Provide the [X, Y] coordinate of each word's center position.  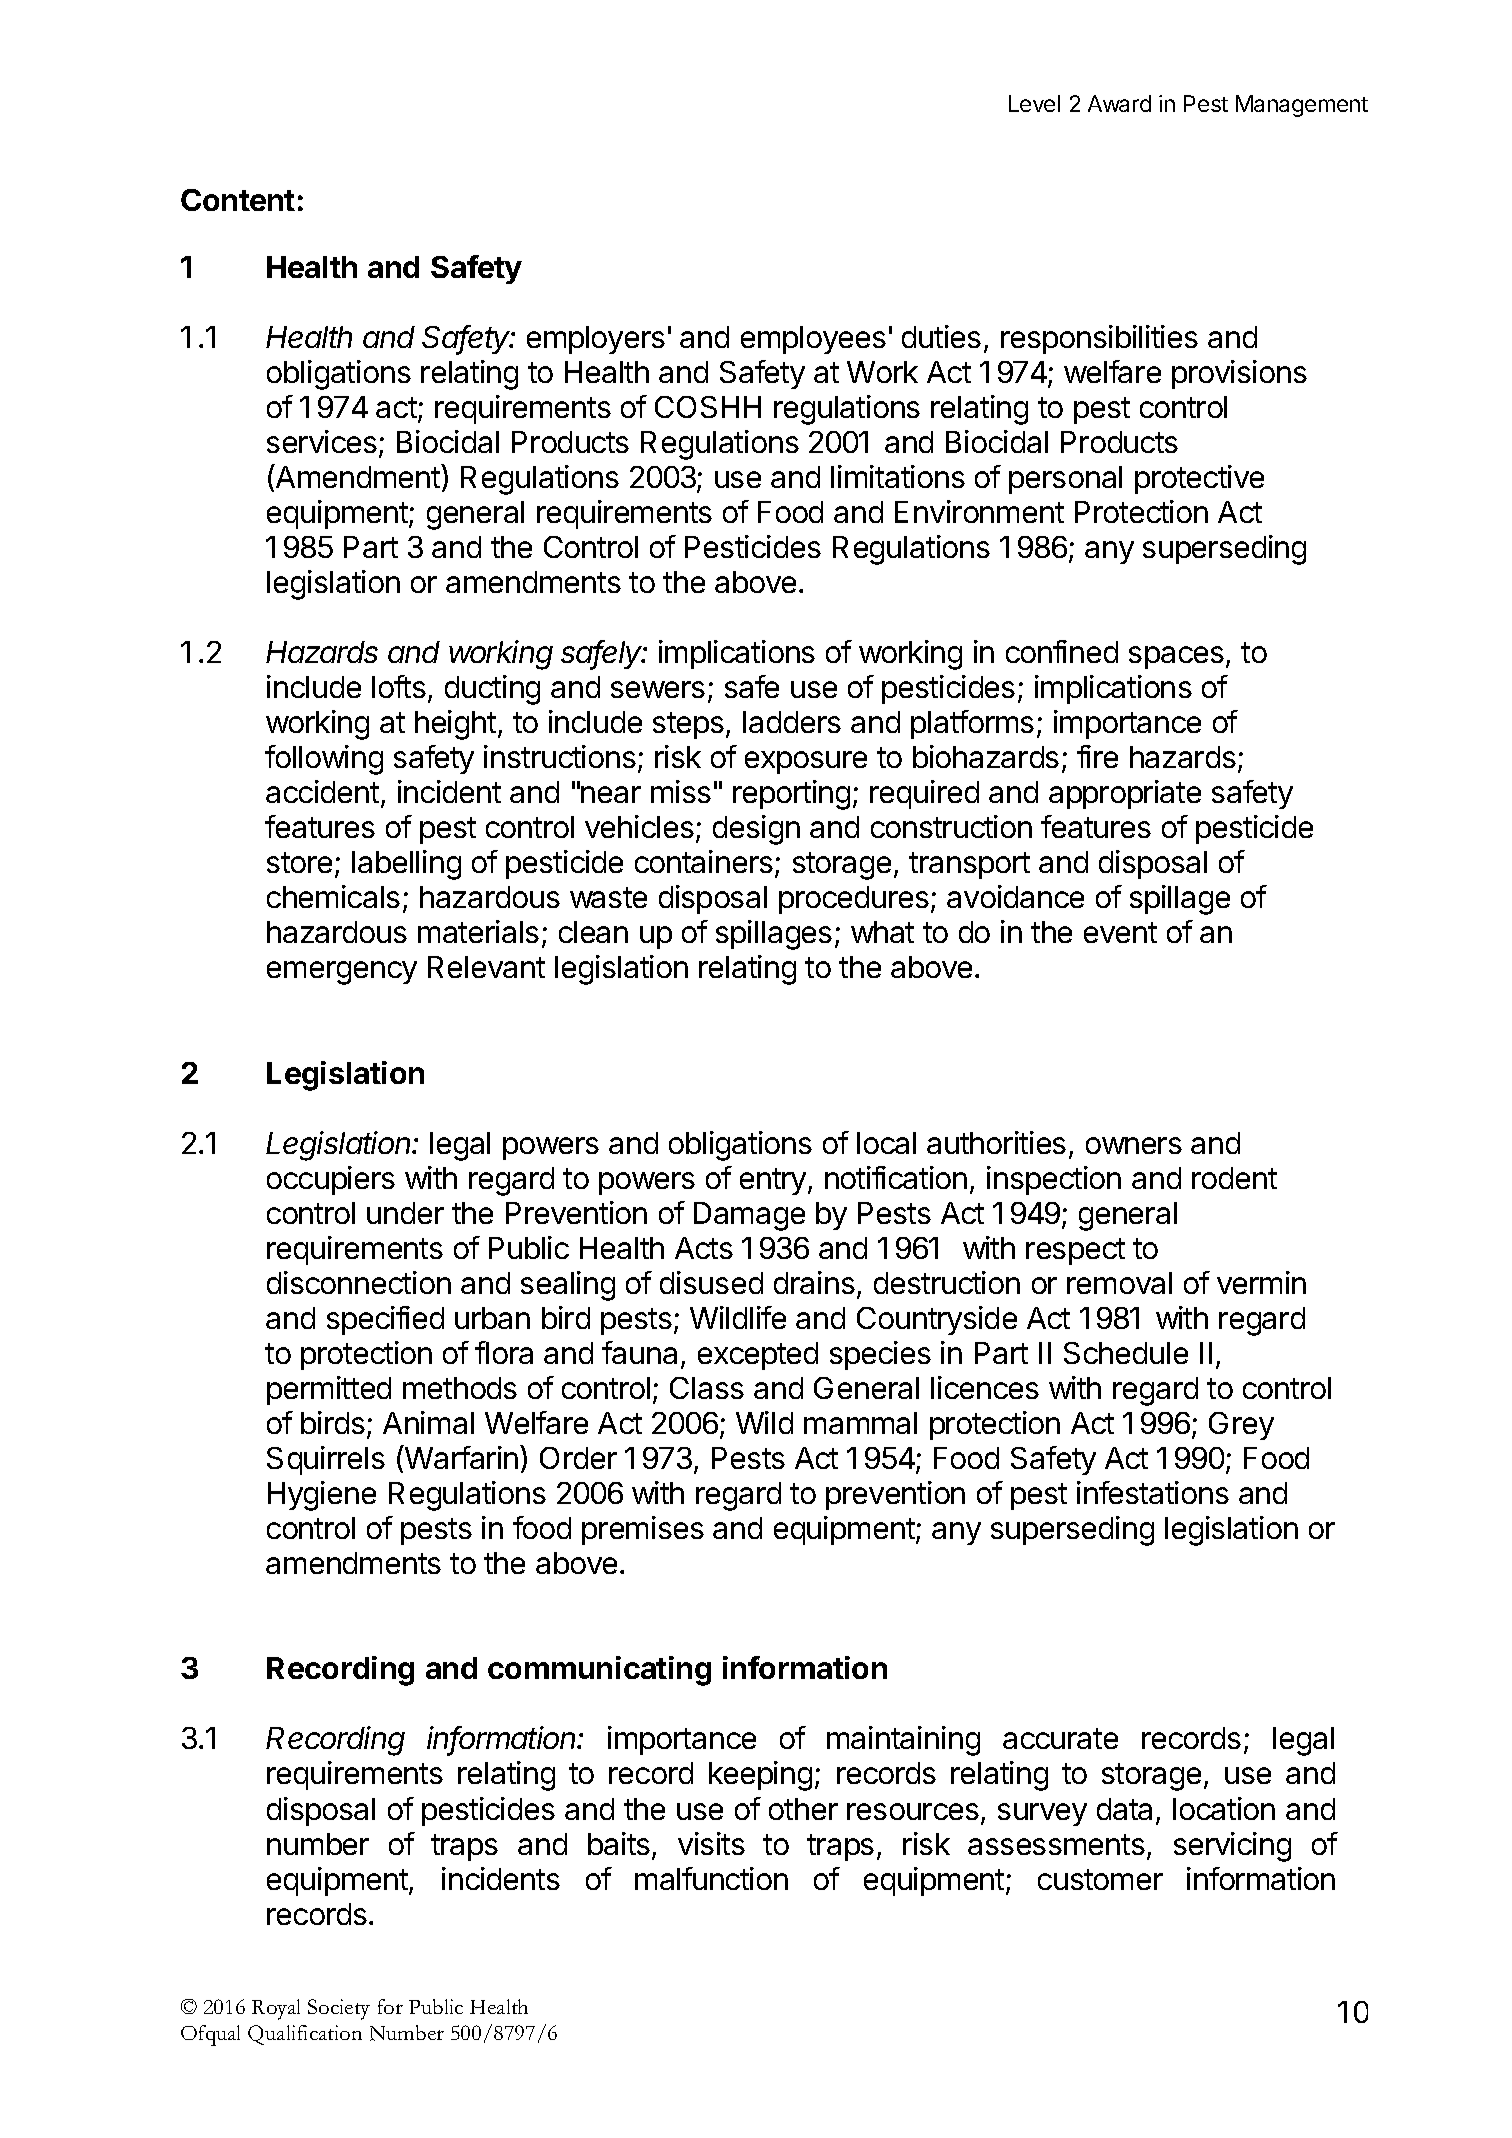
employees [813, 340]
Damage [749, 1216]
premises [643, 1530]
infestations [1153, 1492]
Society [339, 2009]
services [322, 441]
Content [238, 200]
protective [1199, 479]
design [756, 830]
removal [1119, 1283]
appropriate [1125, 794]
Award [1119, 103]
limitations [898, 476]
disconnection [359, 1282]
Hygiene [322, 1496]
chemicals [333, 896]
